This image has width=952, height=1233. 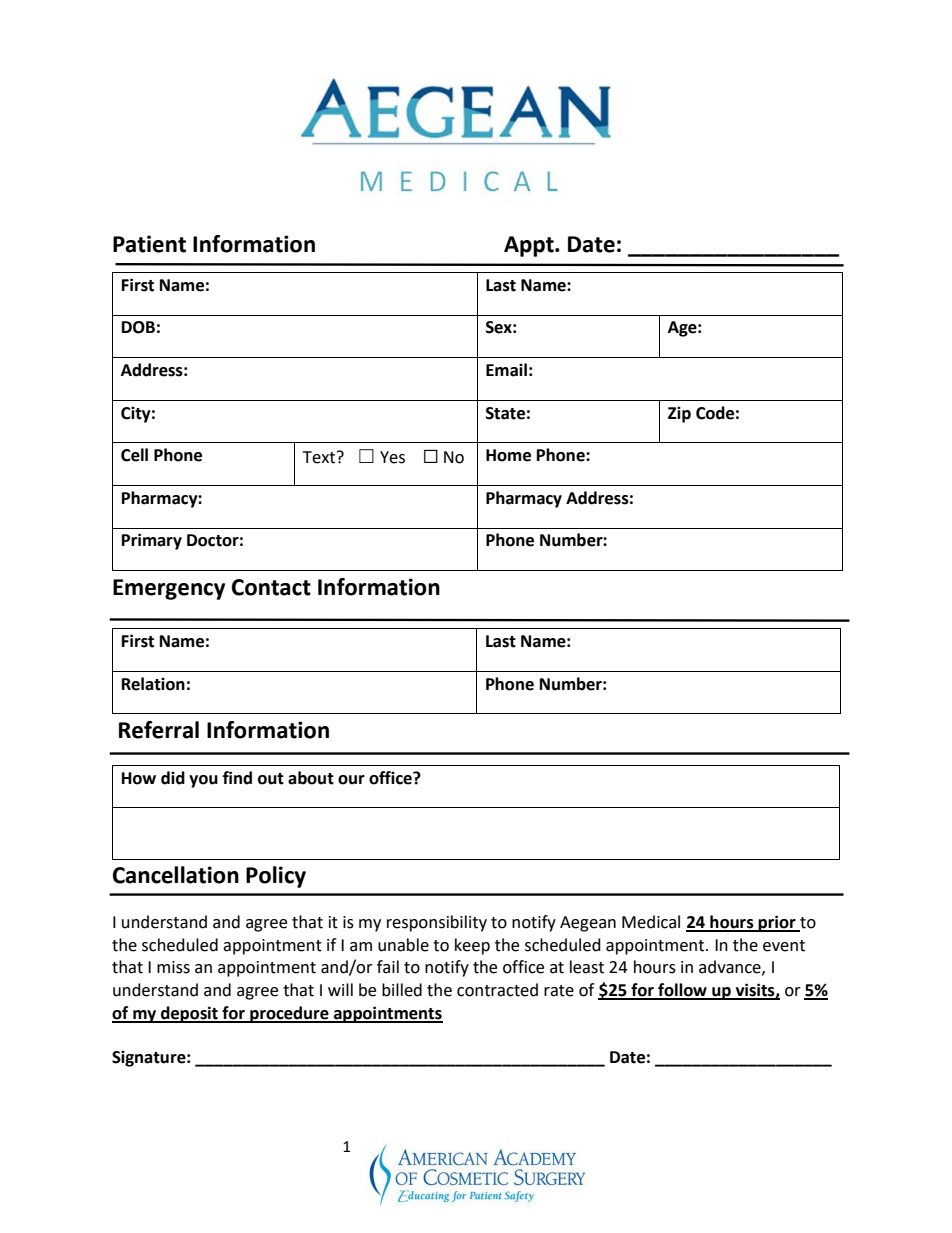 What do you see at coordinates (530, 246) in the image?
I see `Appt` at bounding box center [530, 246].
